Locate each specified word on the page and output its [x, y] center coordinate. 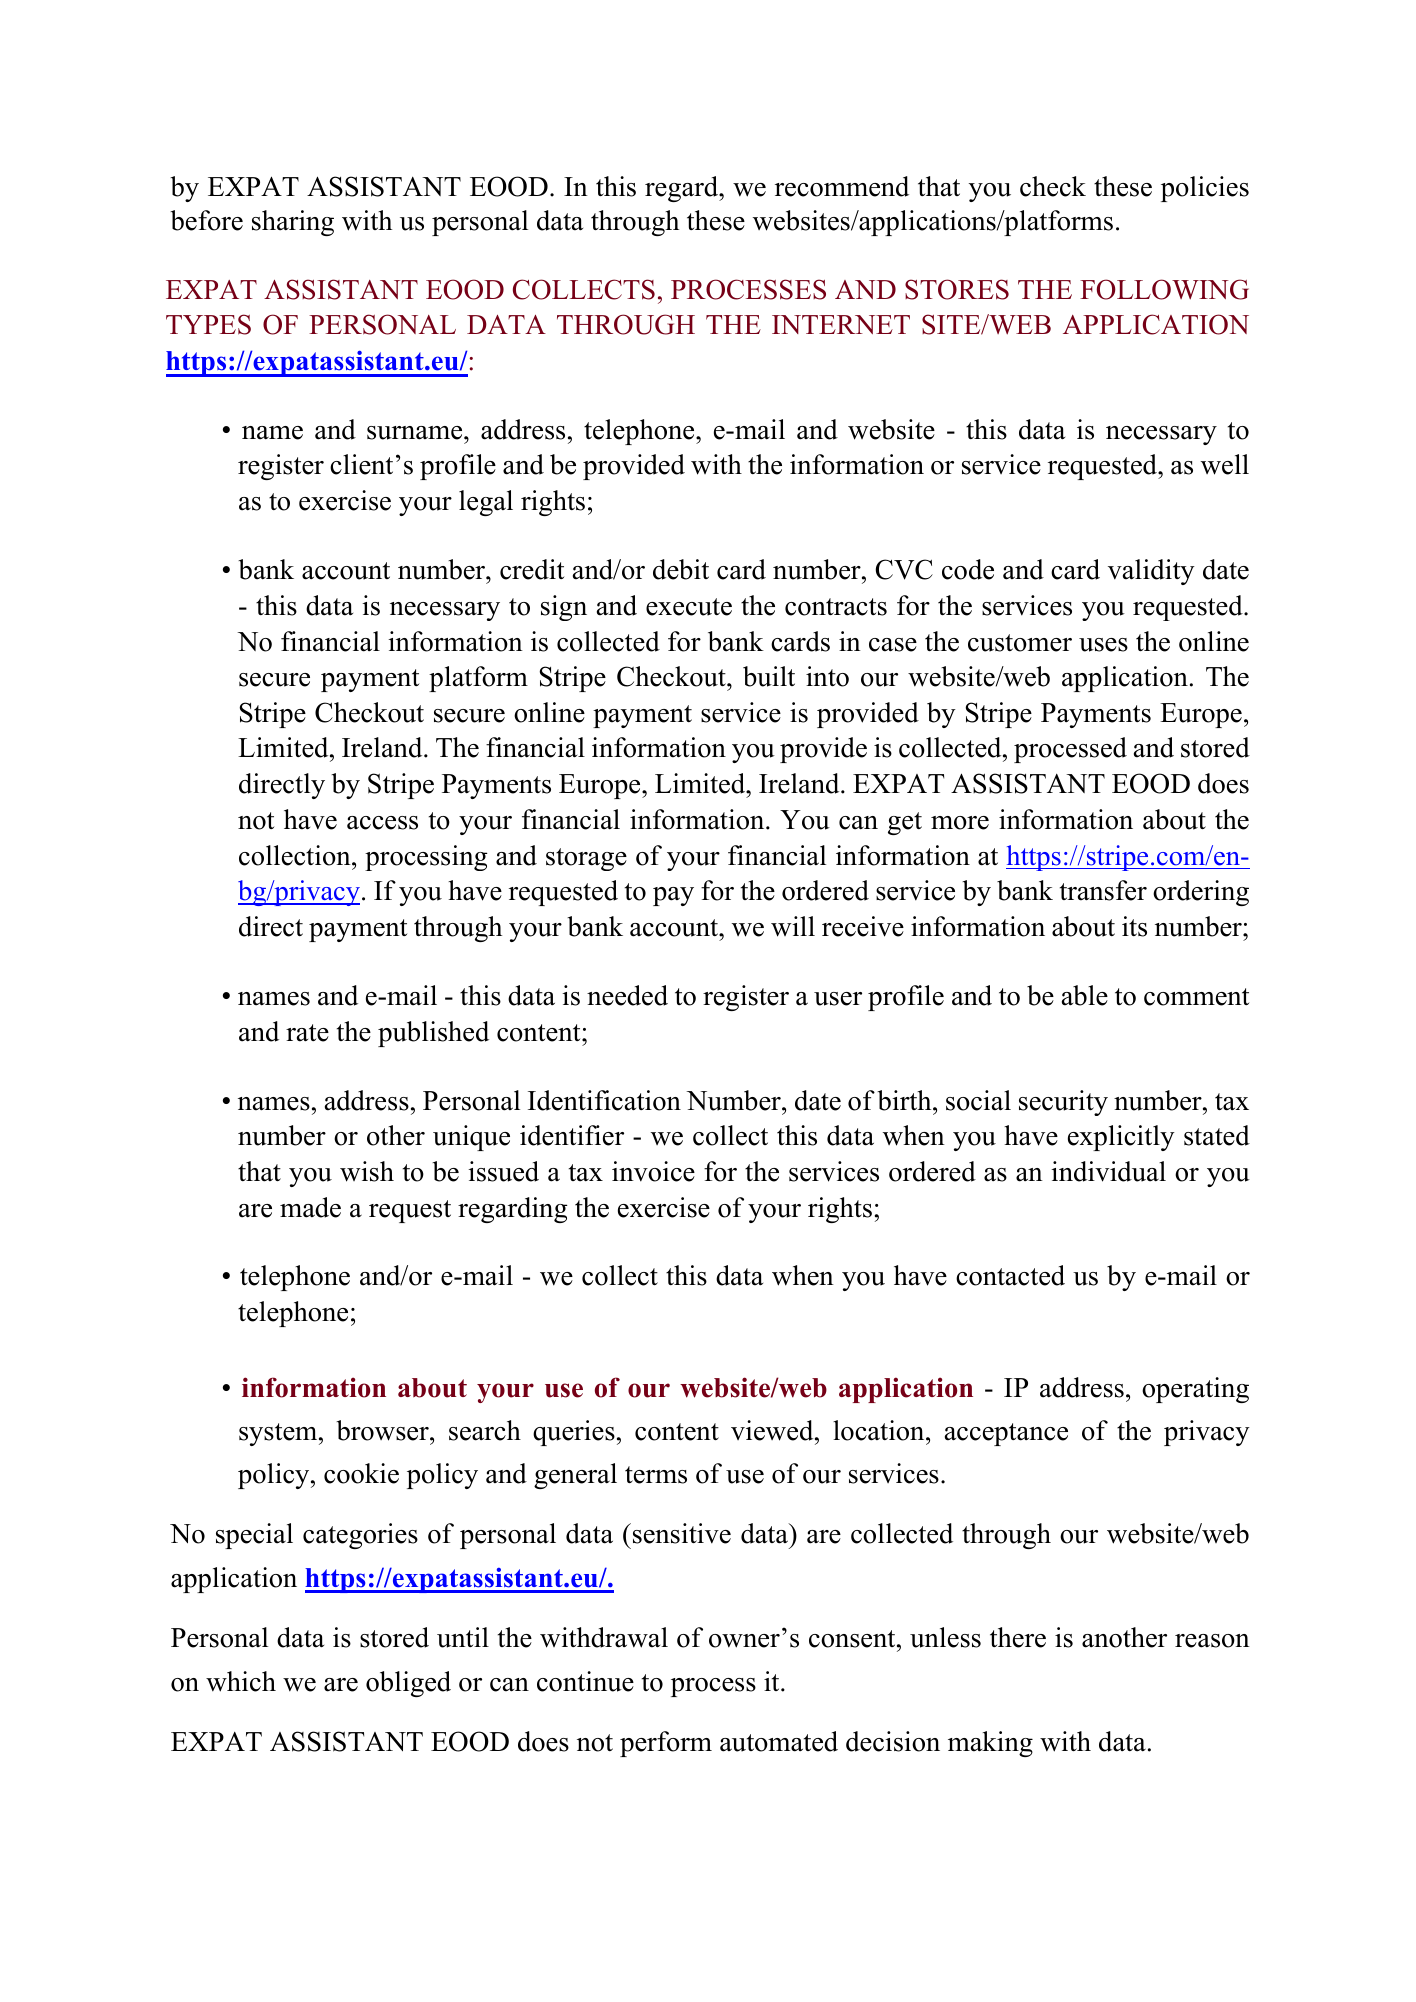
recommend [842, 186]
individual [1108, 1171]
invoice [653, 1171]
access [382, 823]
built [769, 676]
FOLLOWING [1164, 289]
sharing [293, 223]
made [310, 1207]
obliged [408, 1684]
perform [666, 1744]
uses [1103, 645]
